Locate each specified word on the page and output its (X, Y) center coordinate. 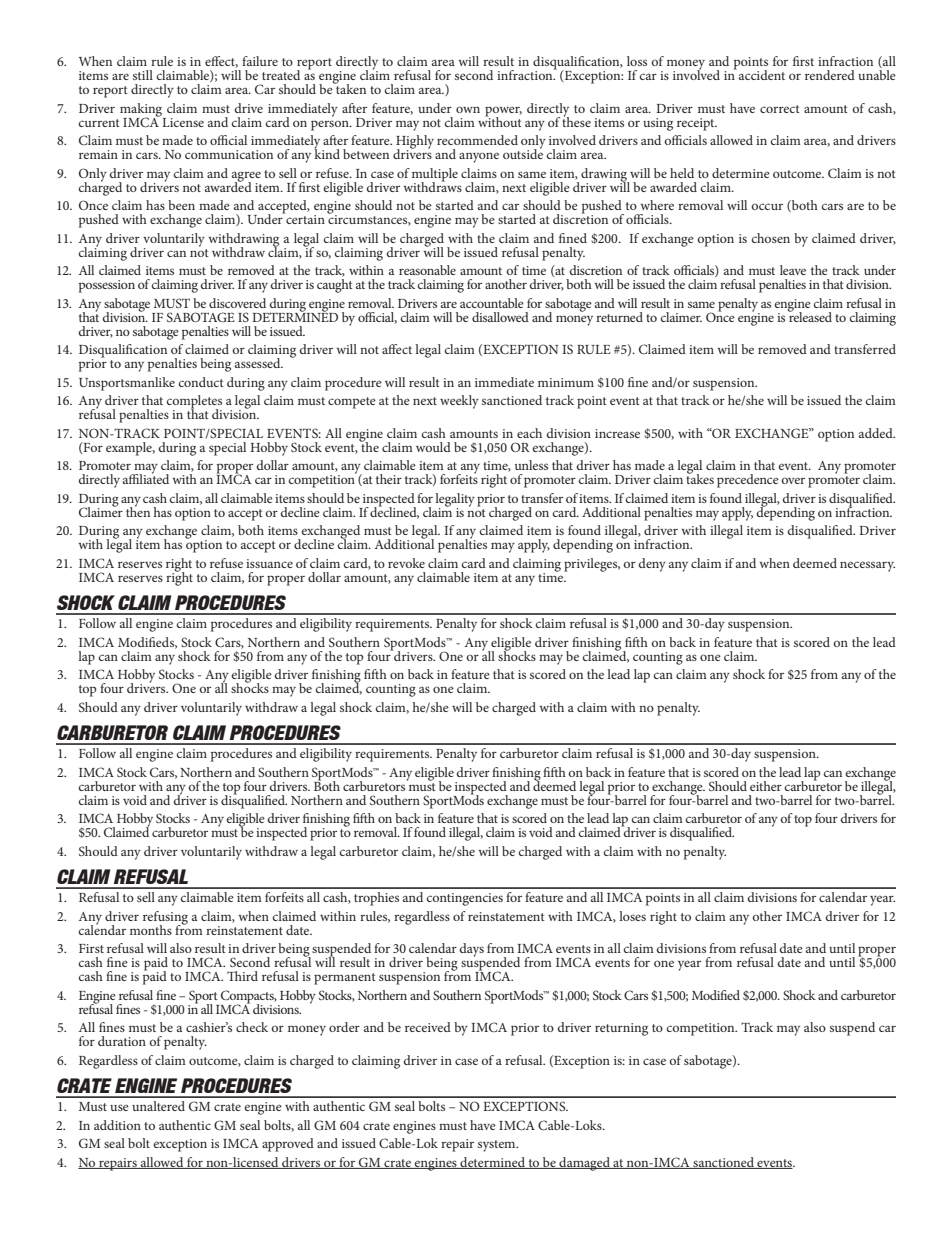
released (809, 315)
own (468, 109)
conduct (201, 382)
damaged (584, 1164)
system (498, 1146)
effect (221, 62)
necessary (867, 566)
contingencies (464, 899)
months (151, 930)
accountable (492, 303)
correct (780, 109)
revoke (406, 563)
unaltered (158, 1106)
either (766, 786)
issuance (269, 563)
